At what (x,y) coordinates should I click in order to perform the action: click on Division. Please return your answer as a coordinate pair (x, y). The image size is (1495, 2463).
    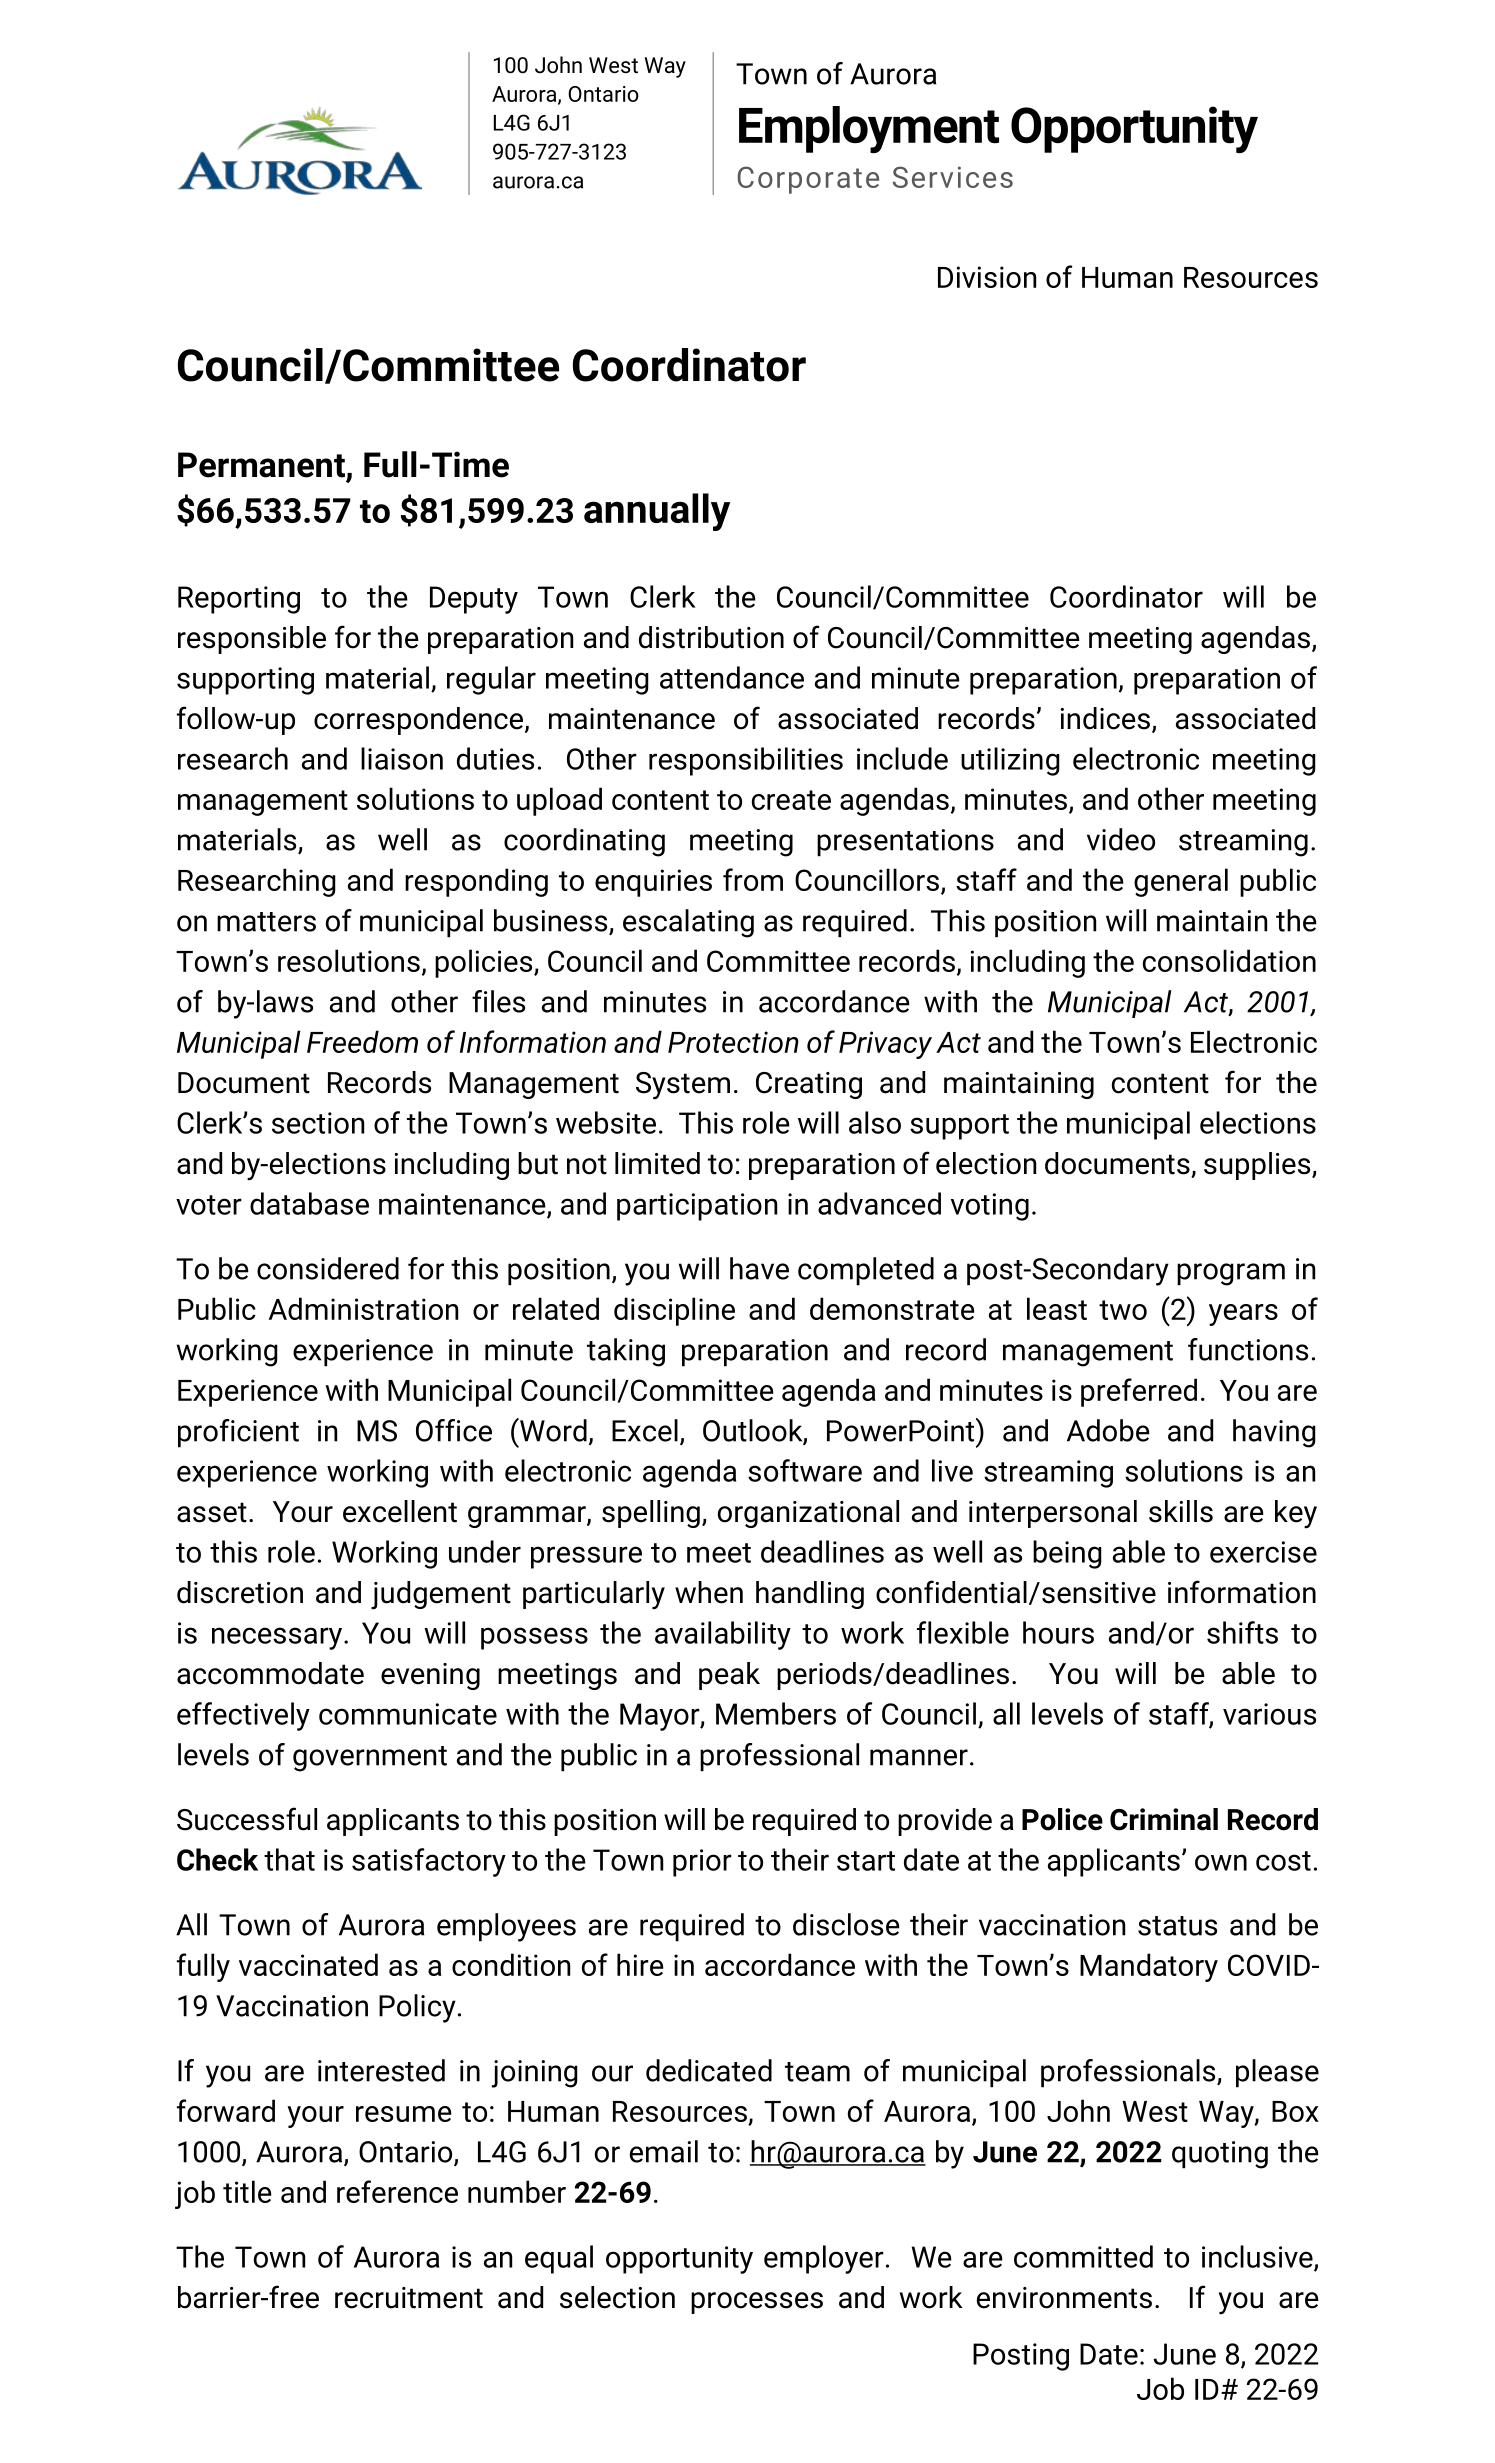
    Looking at the image, I should click on (987, 277).
